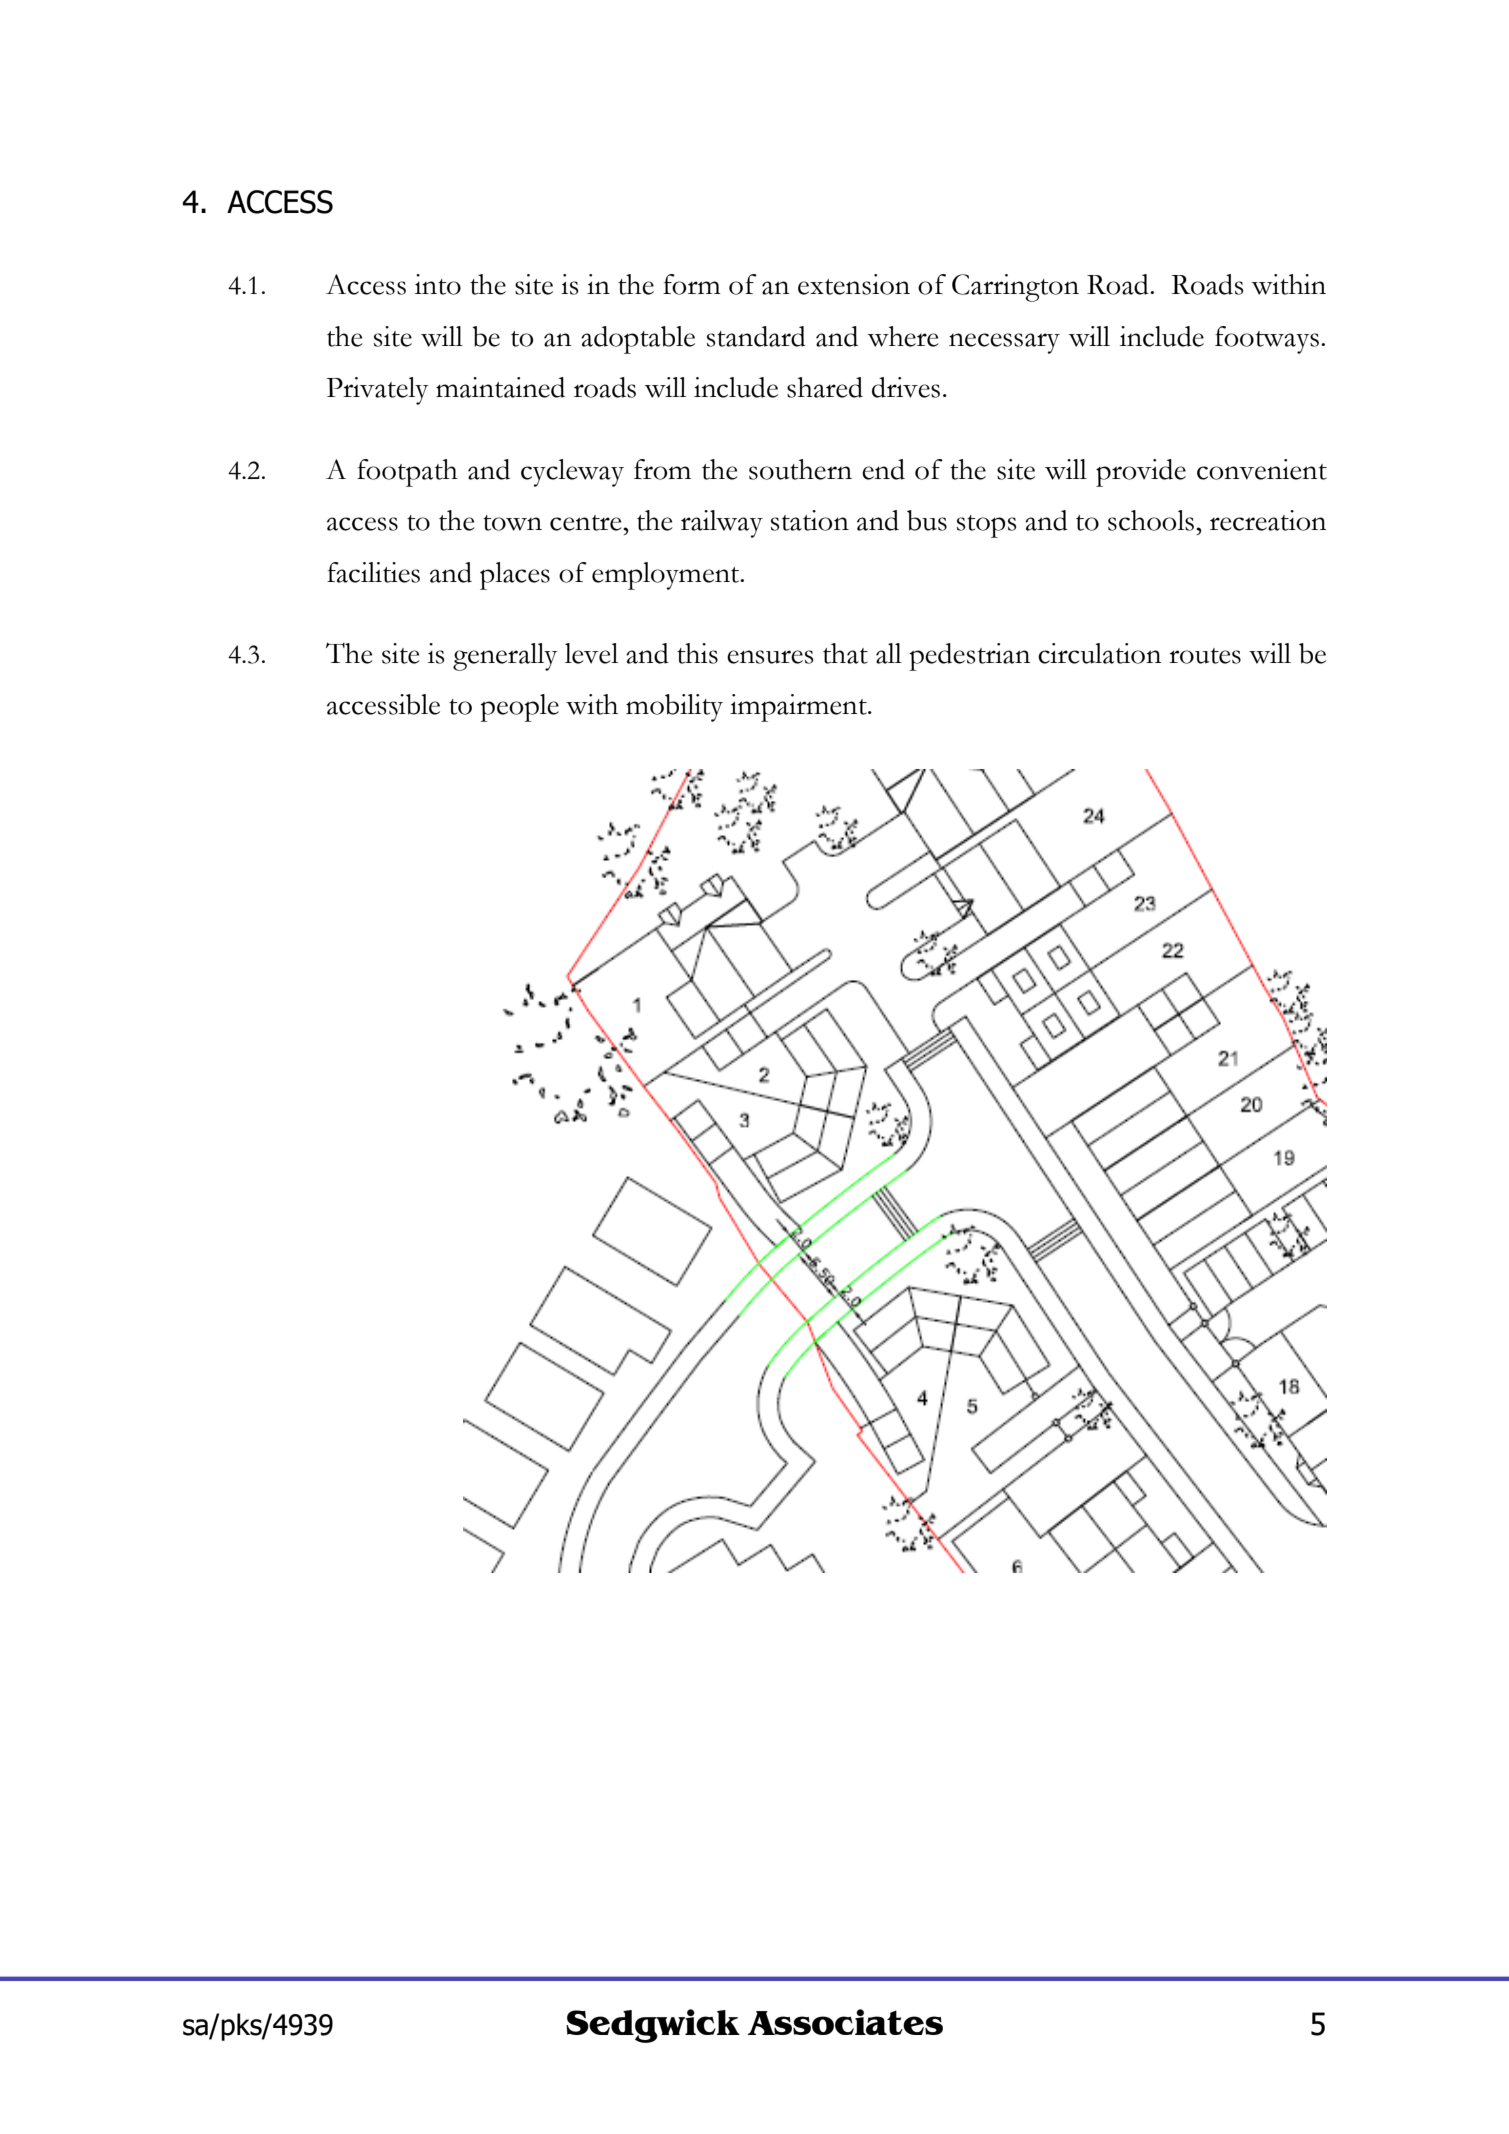 This page has height=2134, width=1509. Describe the element at coordinates (1205, 656) in the page. I see `routes` at that location.
